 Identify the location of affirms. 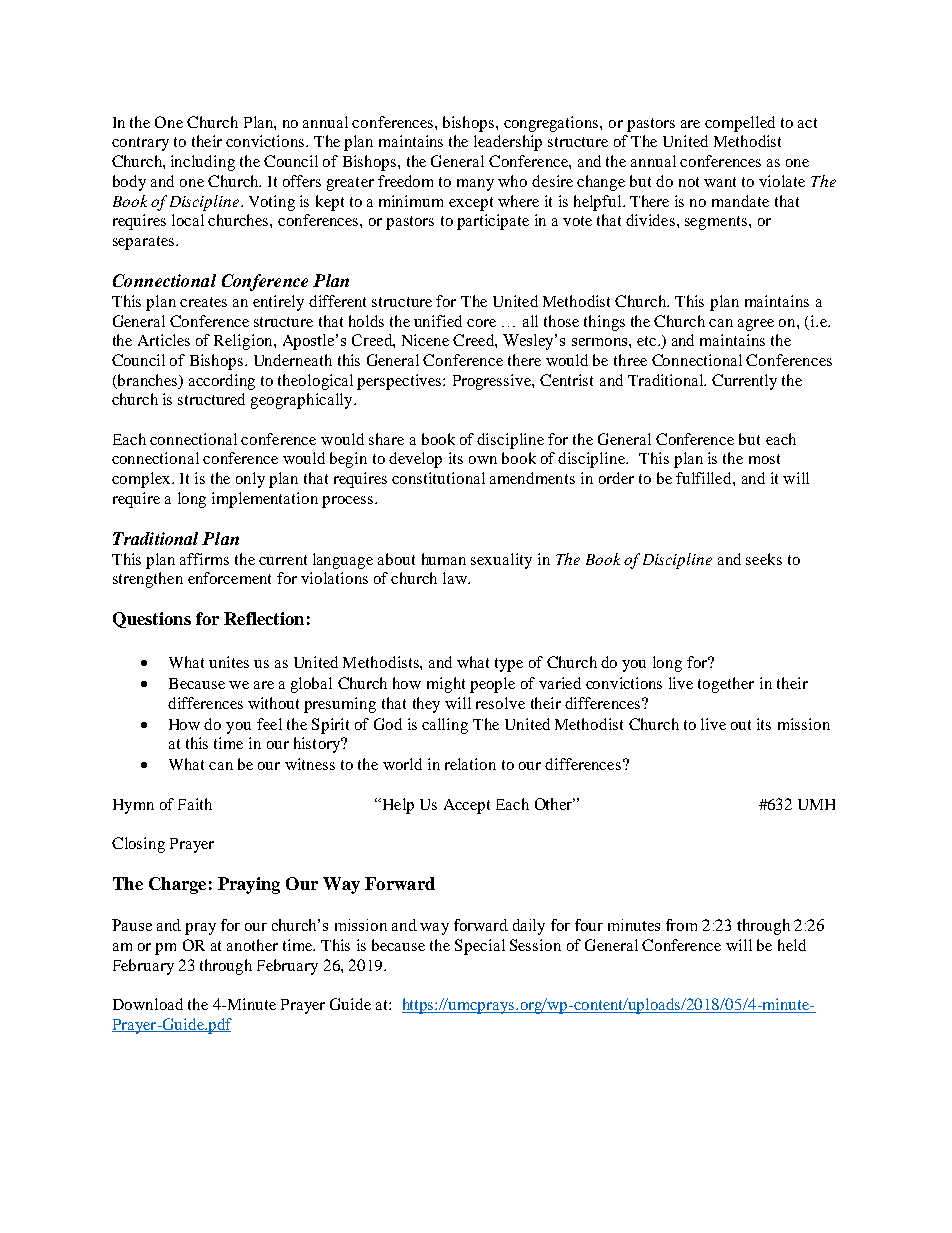
(204, 559).
